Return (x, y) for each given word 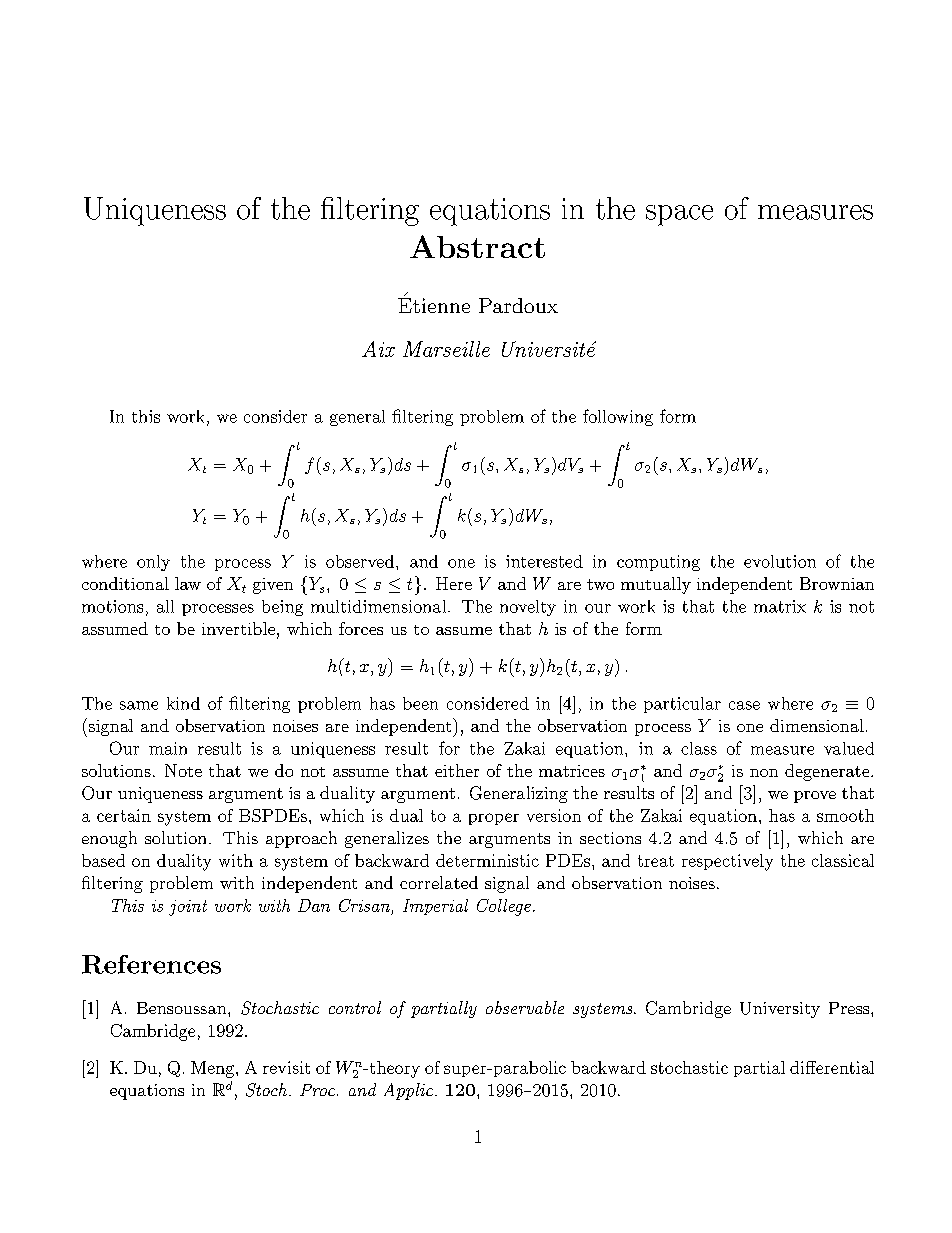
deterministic (487, 860)
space (679, 215)
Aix (378, 349)
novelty (528, 608)
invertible (238, 628)
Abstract (477, 246)
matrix (780, 606)
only (153, 563)
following (618, 417)
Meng (214, 1069)
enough (109, 839)
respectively (727, 862)
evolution (780, 561)
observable (525, 1007)
